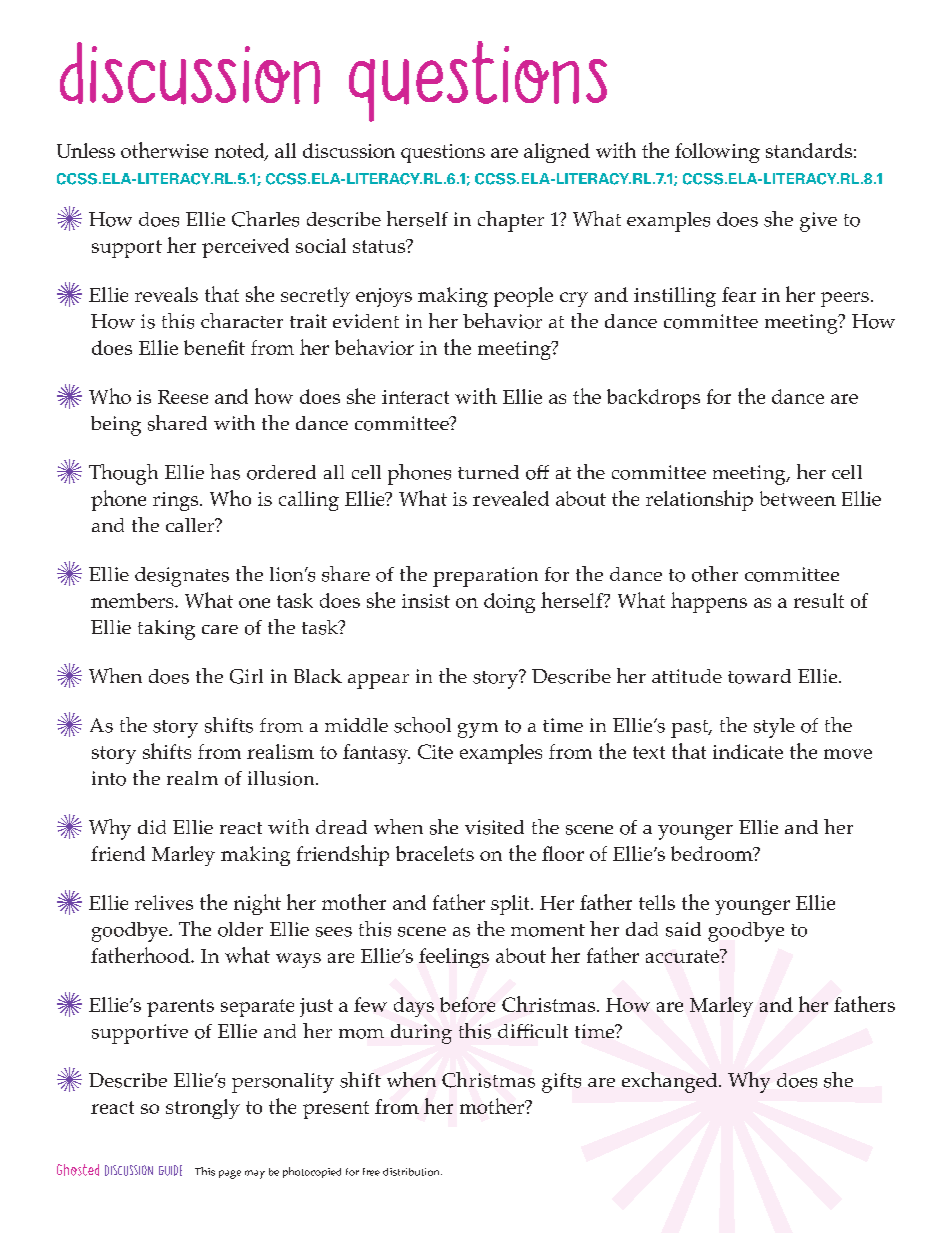  Describe the element at coordinates (798, 498) in the screenshot. I see `between` at that location.
